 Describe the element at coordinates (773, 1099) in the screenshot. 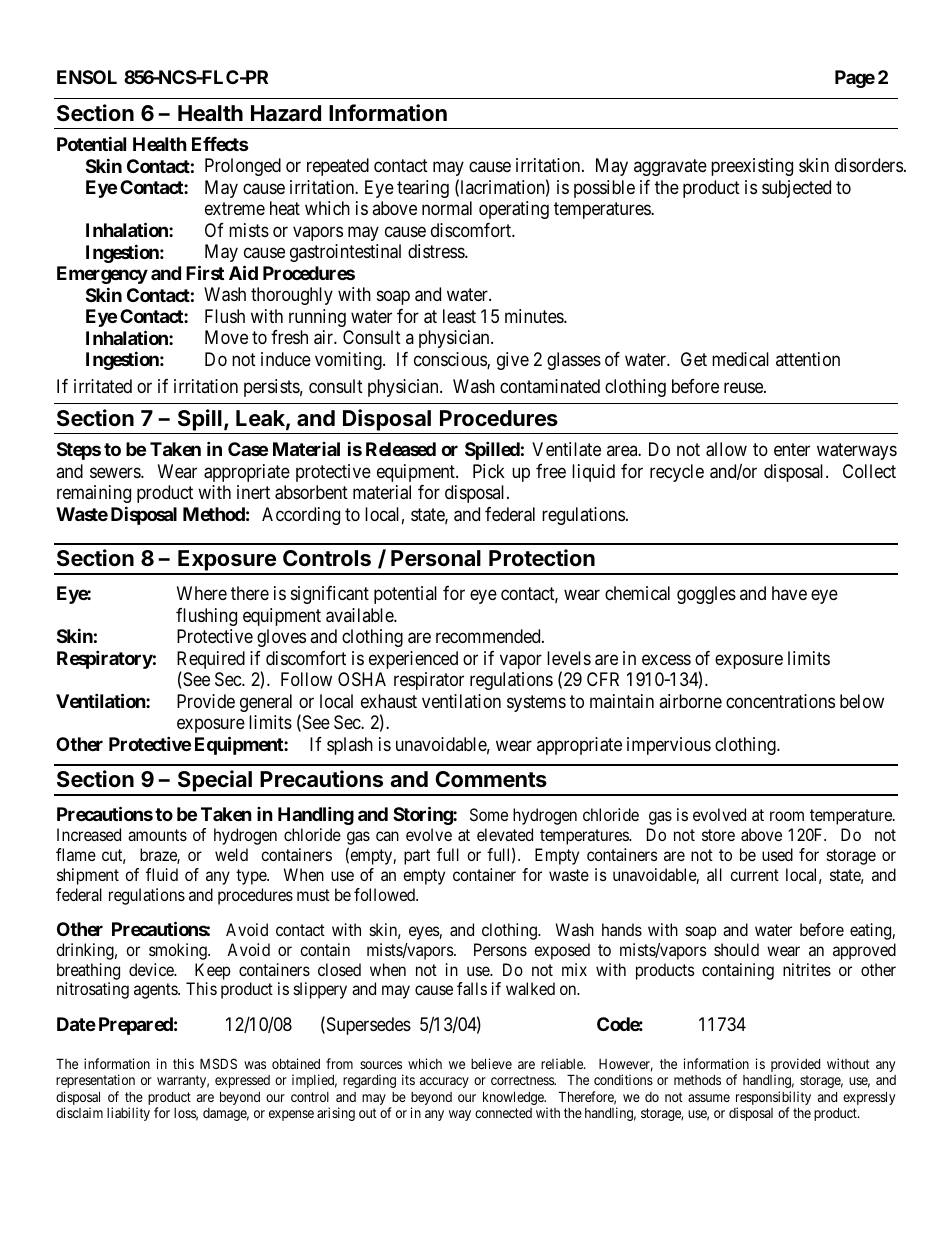

I see `responsibility` at that location.
